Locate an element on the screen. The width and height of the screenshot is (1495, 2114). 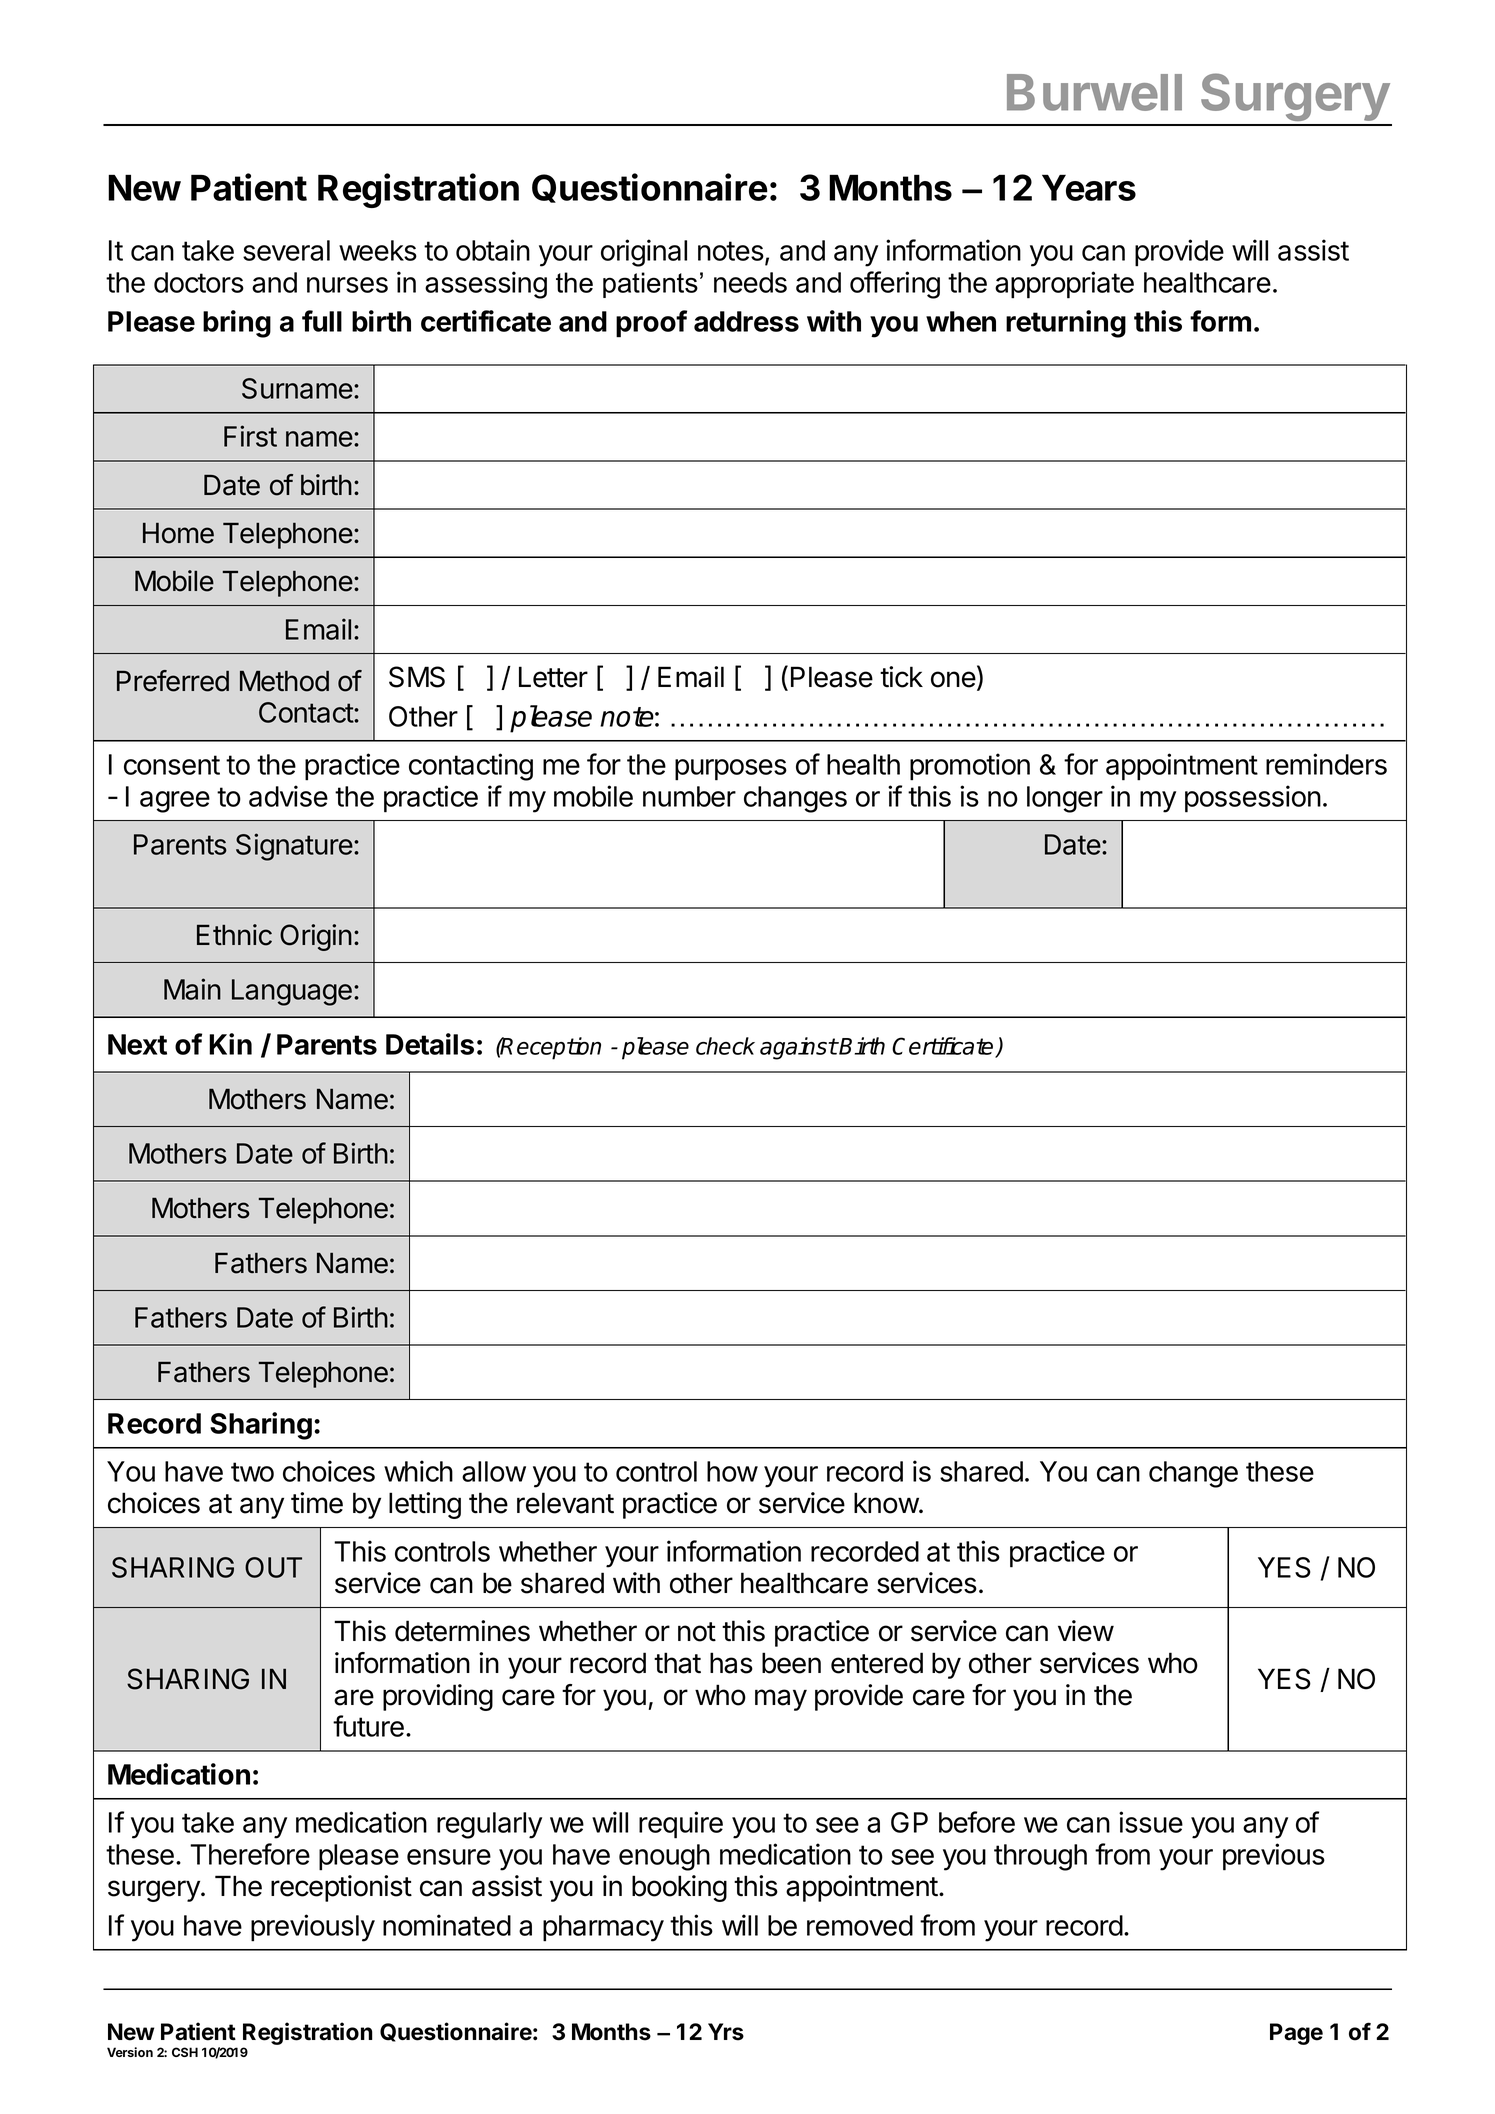
Years is located at coordinates (1089, 187).
